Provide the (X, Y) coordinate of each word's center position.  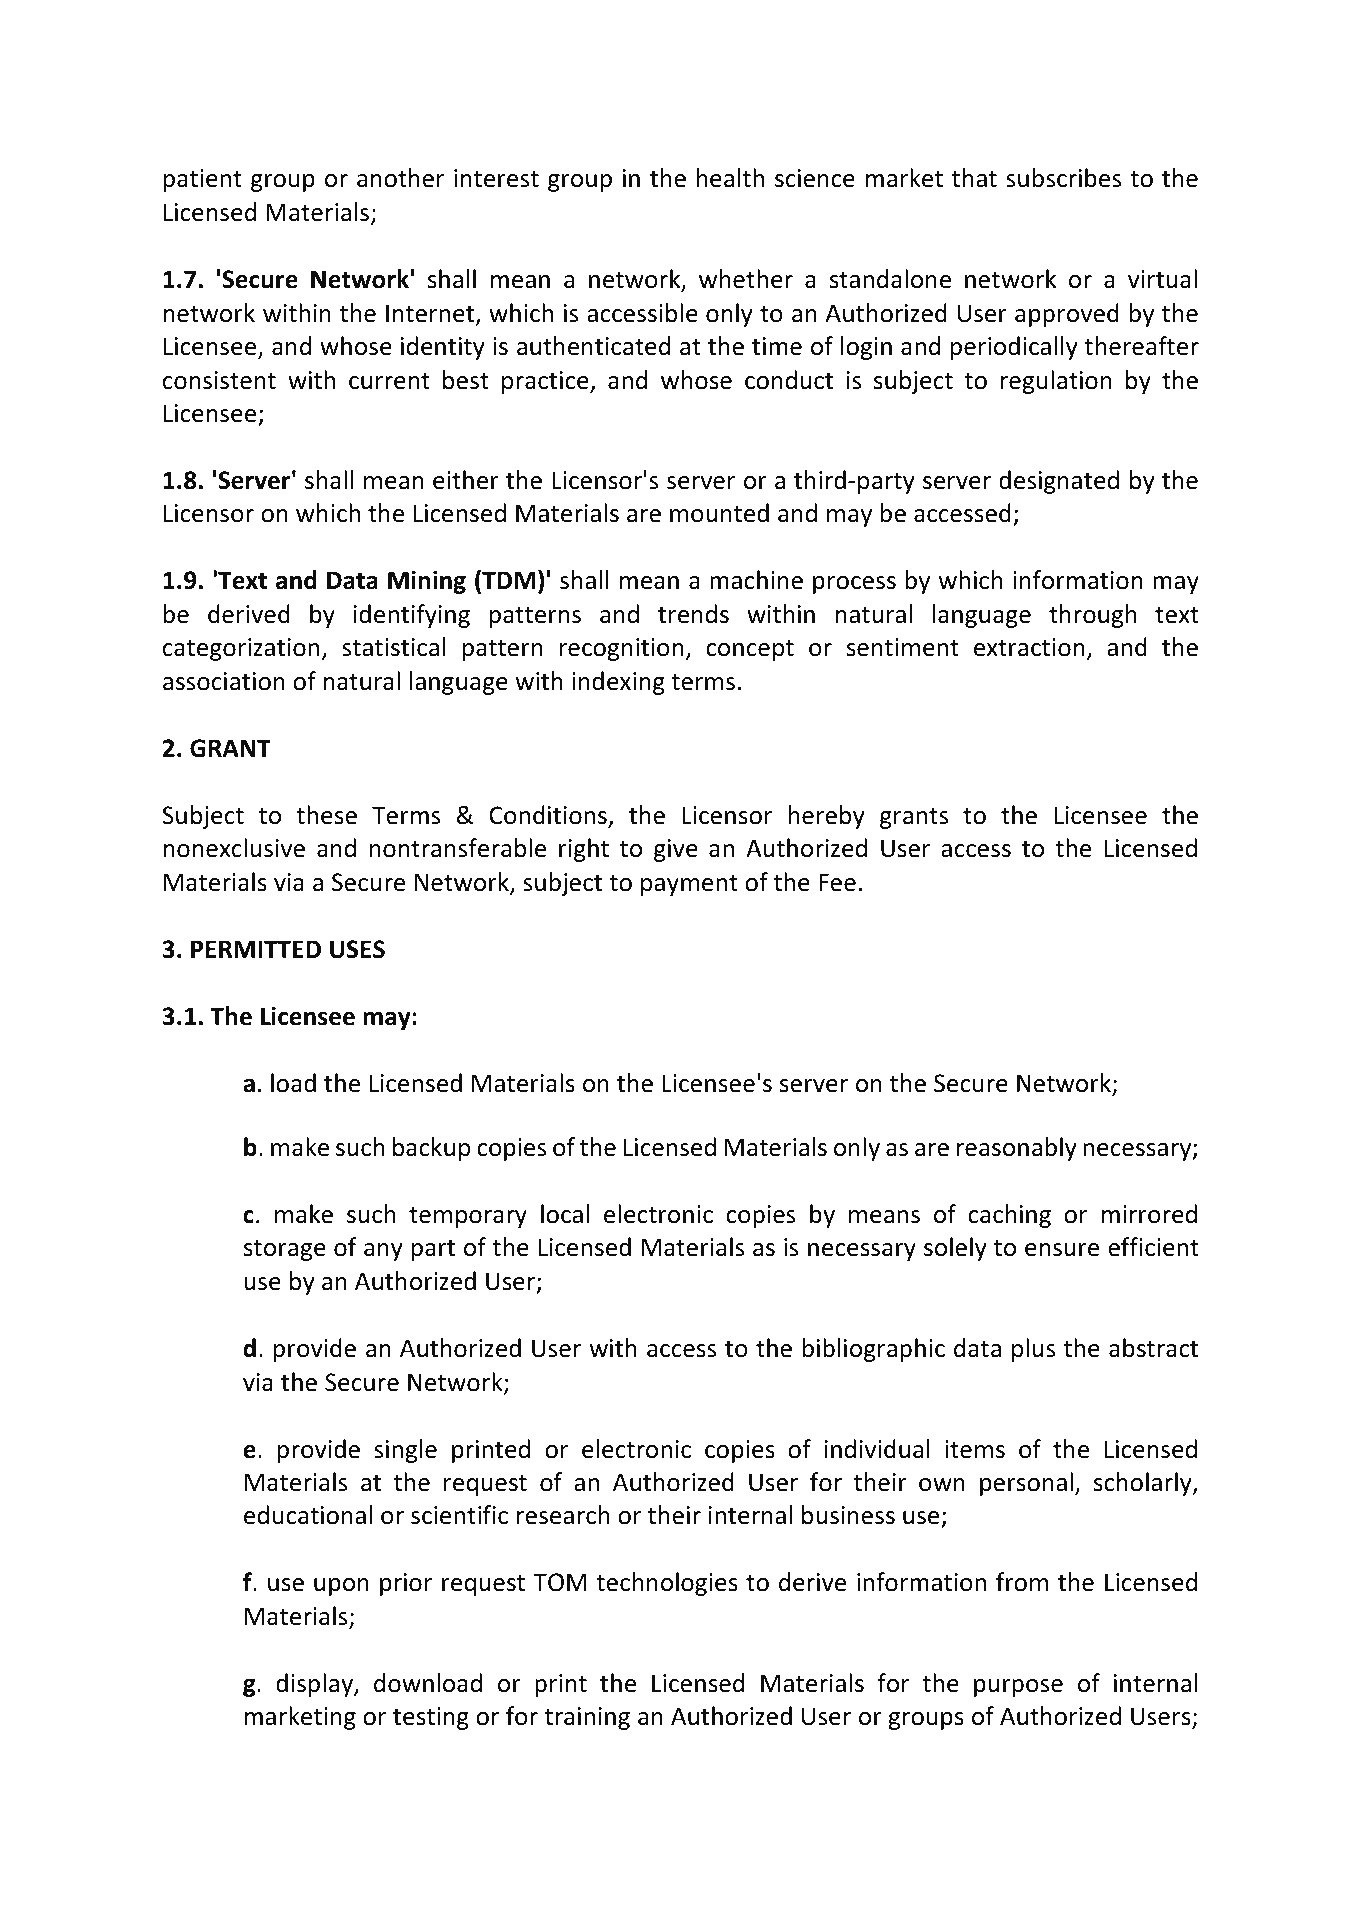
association (224, 681)
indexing (618, 683)
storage (285, 1250)
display (315, 1685)
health (730, 178)
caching (1009, 1216)
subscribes (1063, 178)
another (400, 178)
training (587, 1718)
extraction (1029, 647)
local (565, 1214)
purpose (1018, 1688)
